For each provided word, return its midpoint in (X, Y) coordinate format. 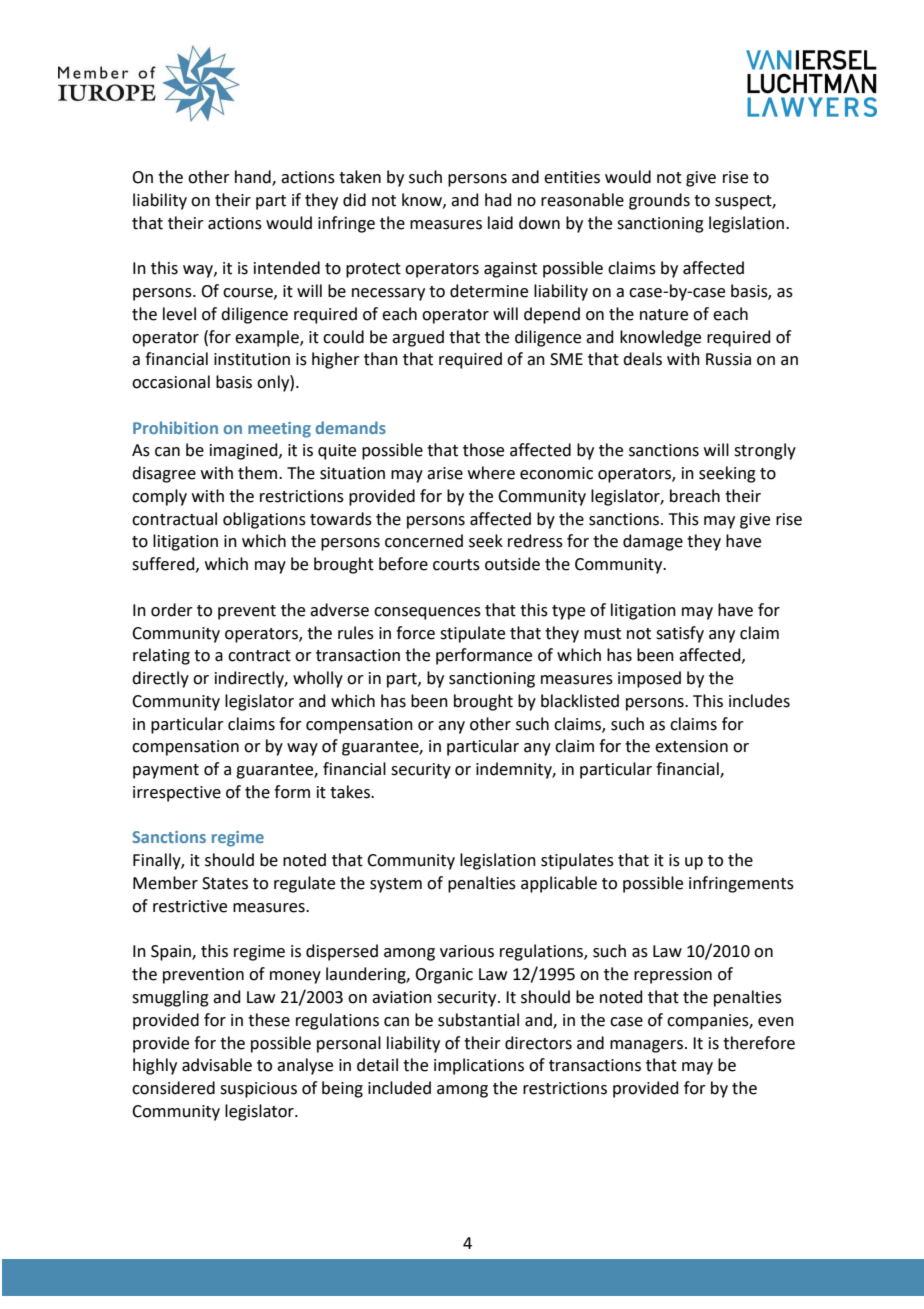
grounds (659, 201)
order (172, 610)
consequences (427, 613)
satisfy (680, 634)
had (498, 200)
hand (254, 178)
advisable (217, 1065)
